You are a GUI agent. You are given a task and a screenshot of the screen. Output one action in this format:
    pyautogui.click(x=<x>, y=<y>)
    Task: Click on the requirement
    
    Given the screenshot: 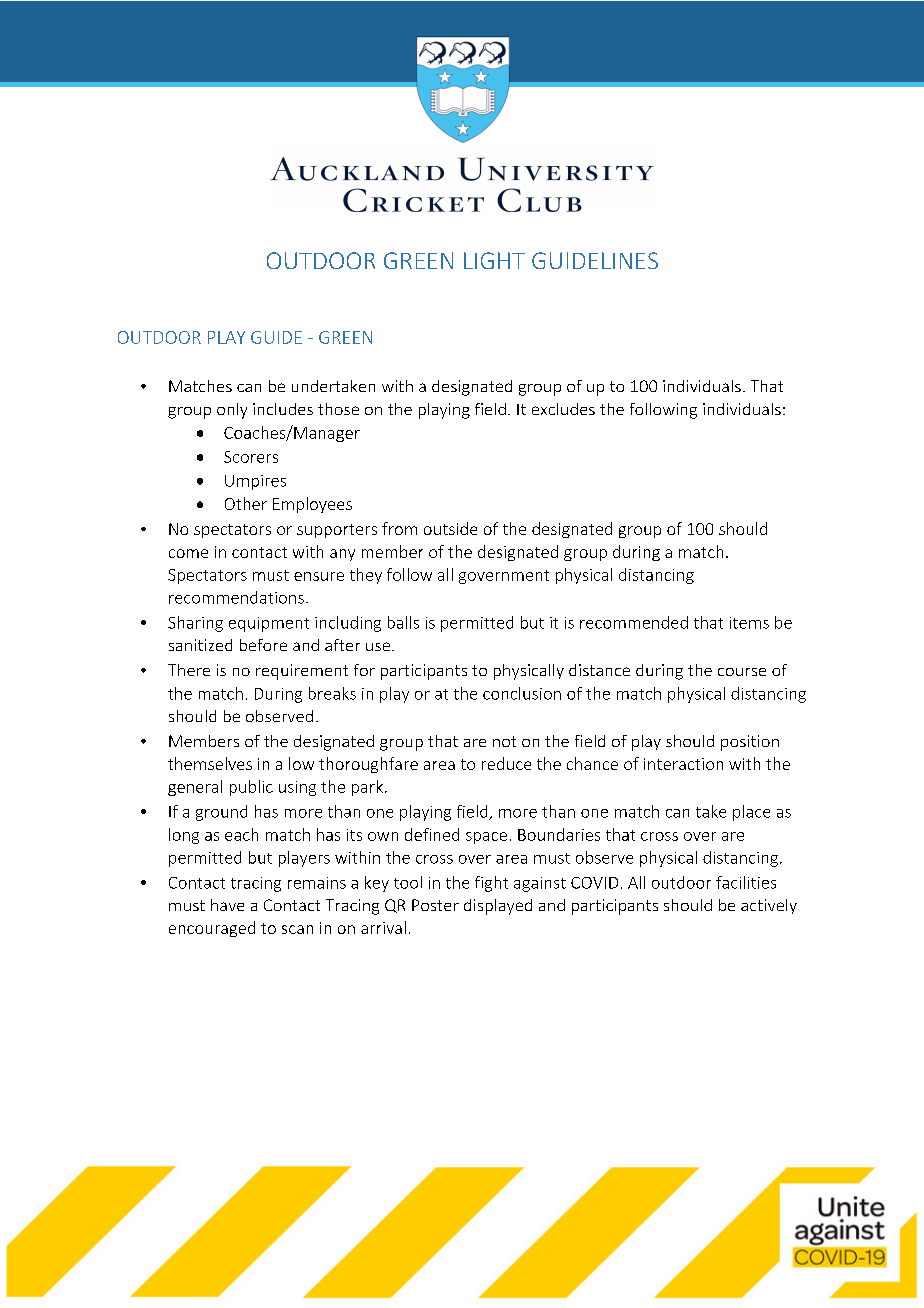 What is the action you would take?
    pyautogui.click(x=302, y=672)
